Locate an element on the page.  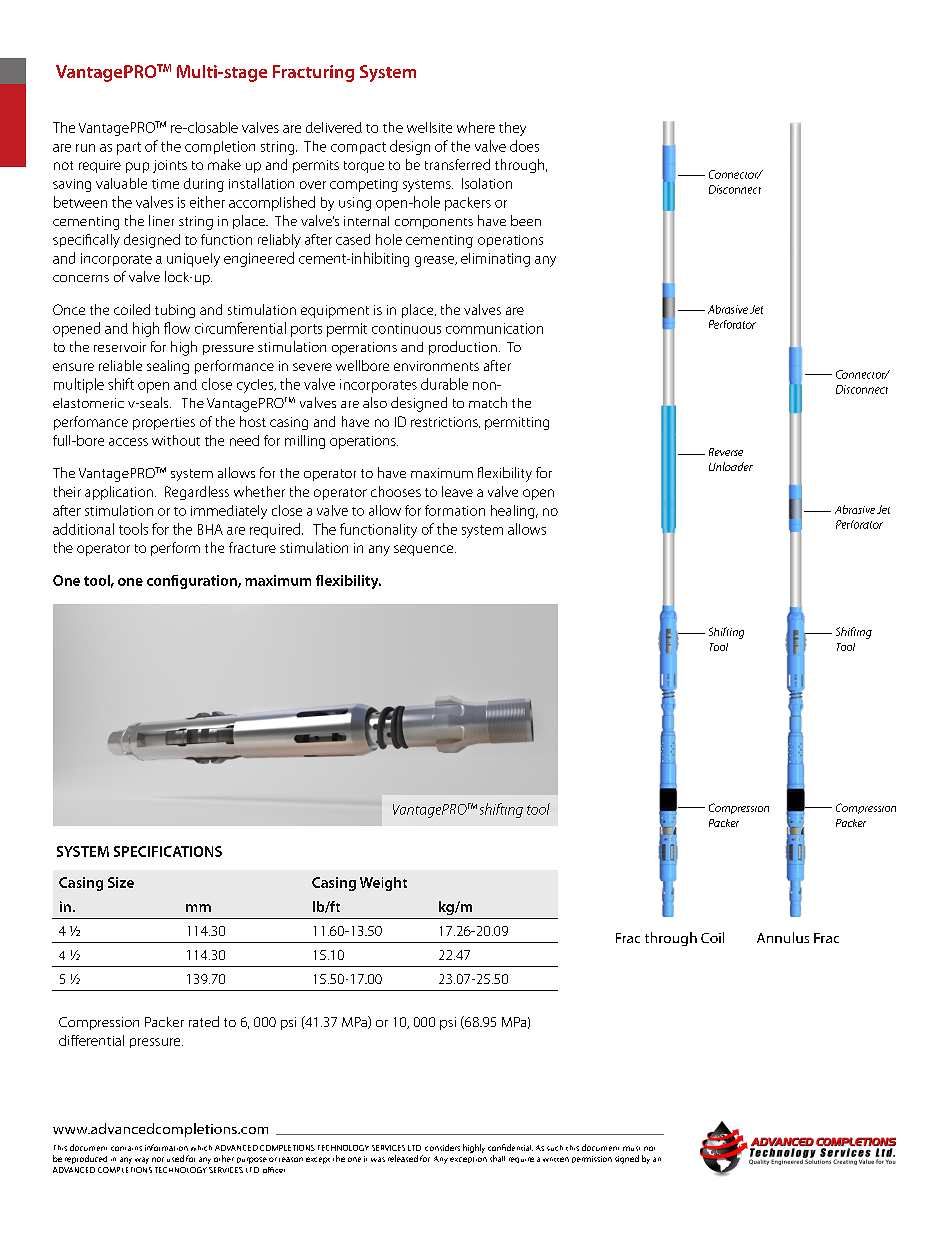
nor is located at coordinates (158, 1159).
